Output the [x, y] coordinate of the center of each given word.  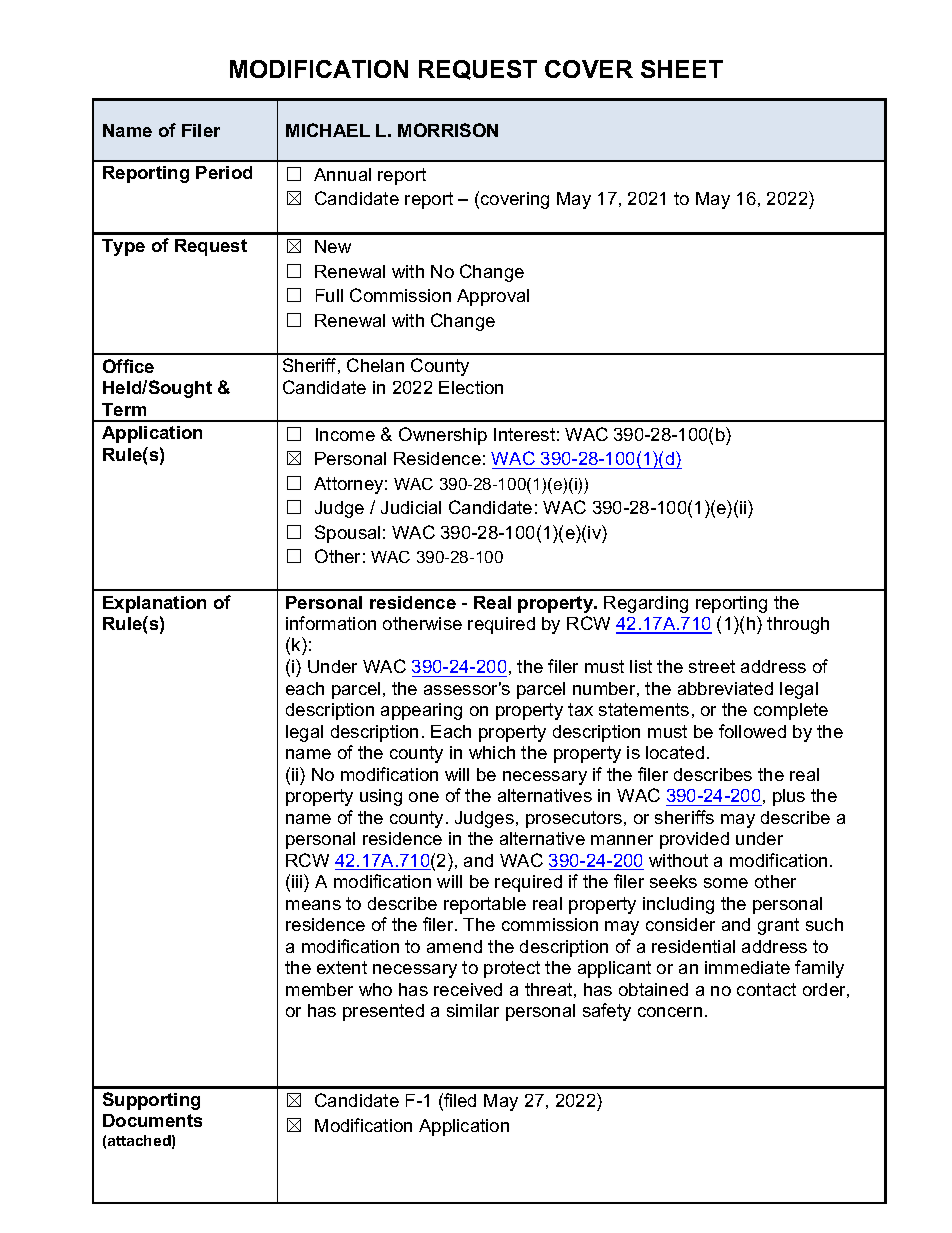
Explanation [154, 604]
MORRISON [448, 130]
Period [224, 172]
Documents [152, 1120]
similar [473, 1010]
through [798, 625]
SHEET [682, 69]
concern [670, 1012]
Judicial [411, 507]
